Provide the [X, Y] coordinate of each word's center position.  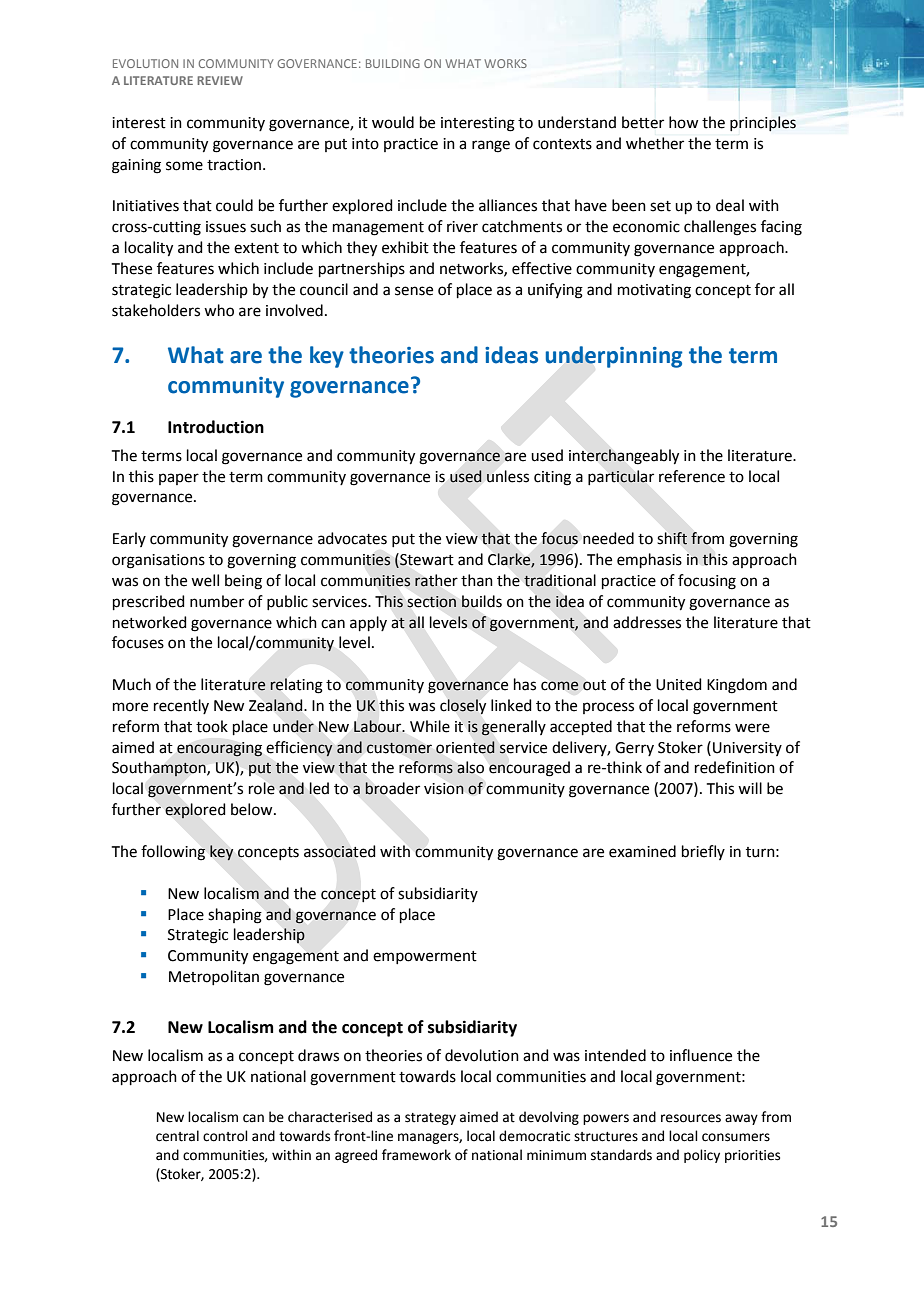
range [491, 146]
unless [508, 476]
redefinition [735, 767]
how [683, 122]
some [184, 166]
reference [692, 476]
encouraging [219, 749]
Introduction [216, 427]
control [225, 1136]
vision [444, 789]
